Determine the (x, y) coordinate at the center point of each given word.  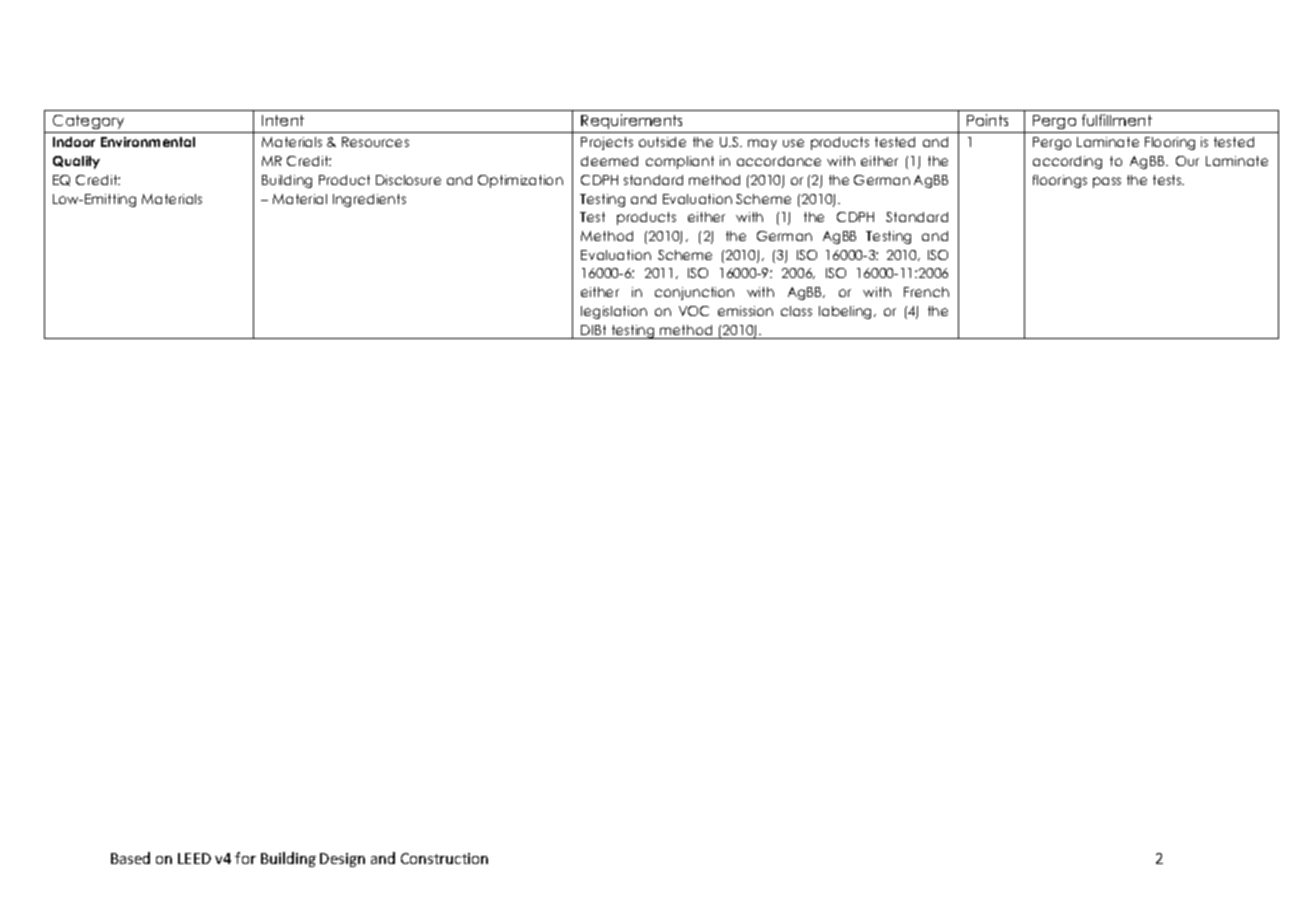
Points (987, 120)
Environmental (148, 142)
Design (342, 860)
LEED (194, 858)
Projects (607, 143)
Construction (444, 858)
